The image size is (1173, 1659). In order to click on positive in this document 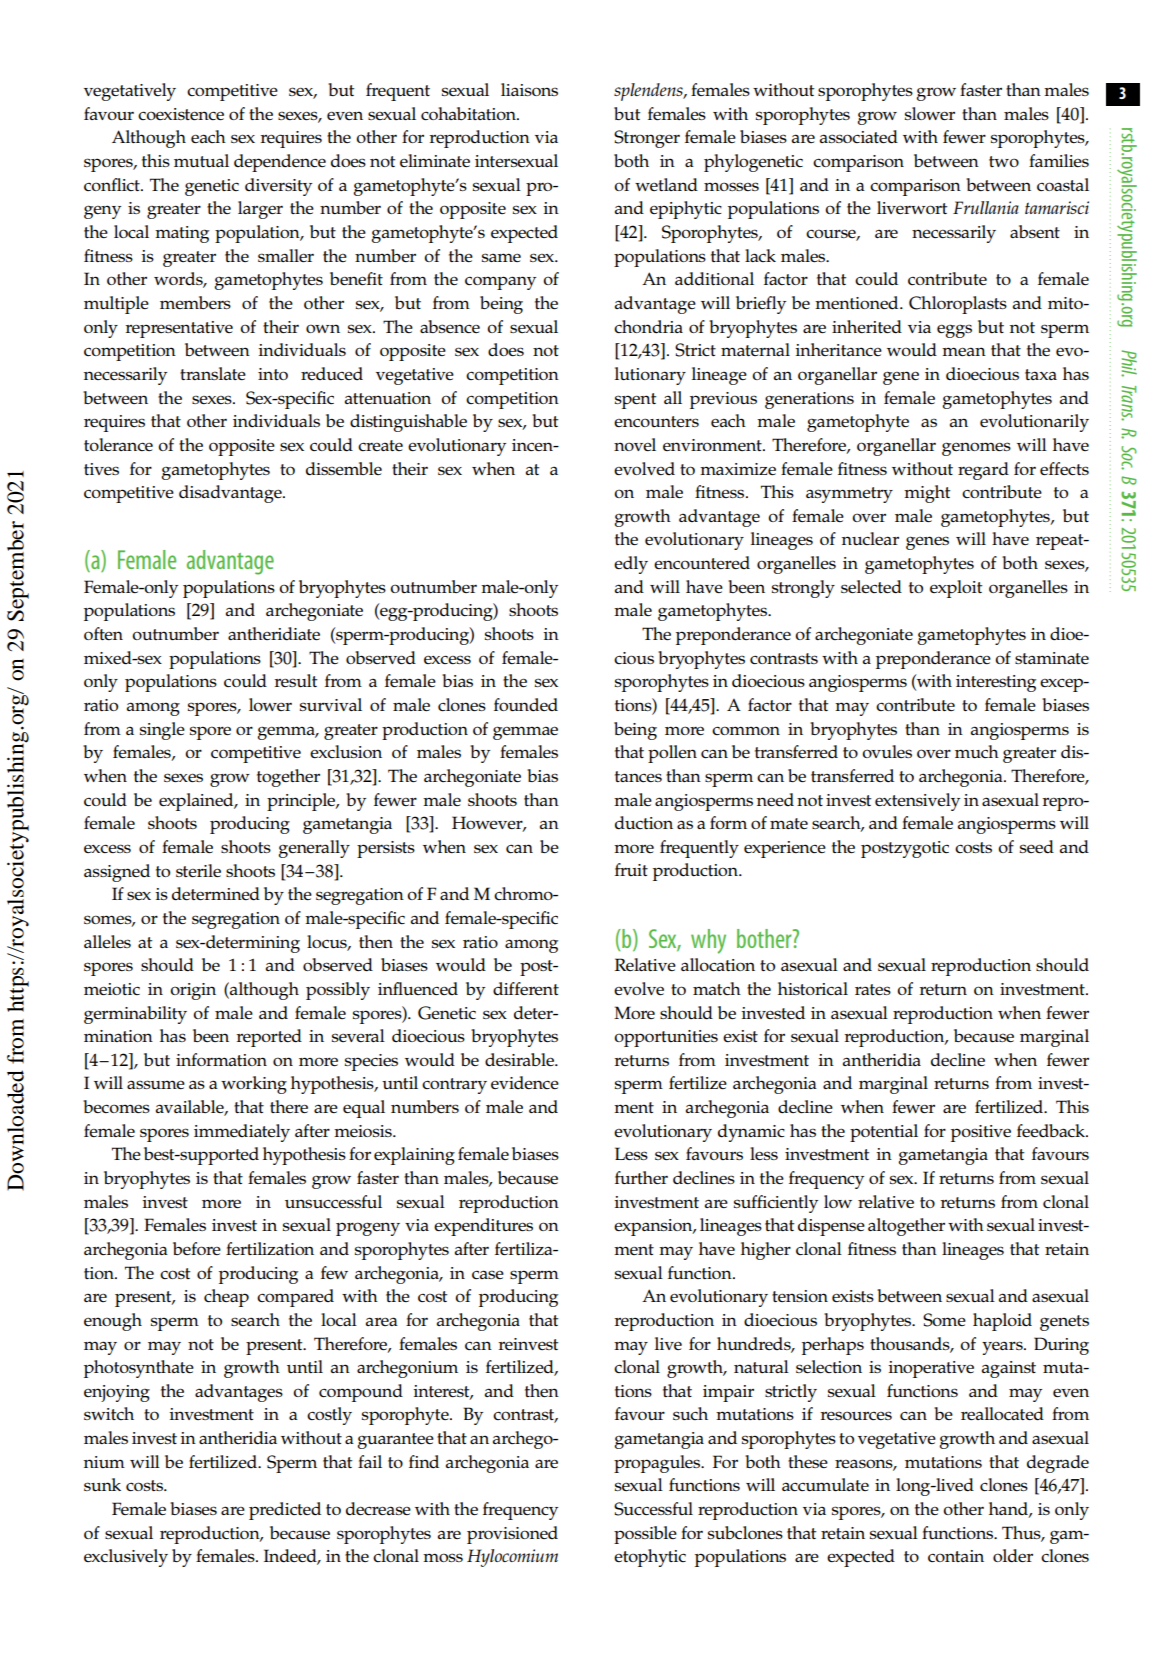, I will do `click(981, 1133)`.
